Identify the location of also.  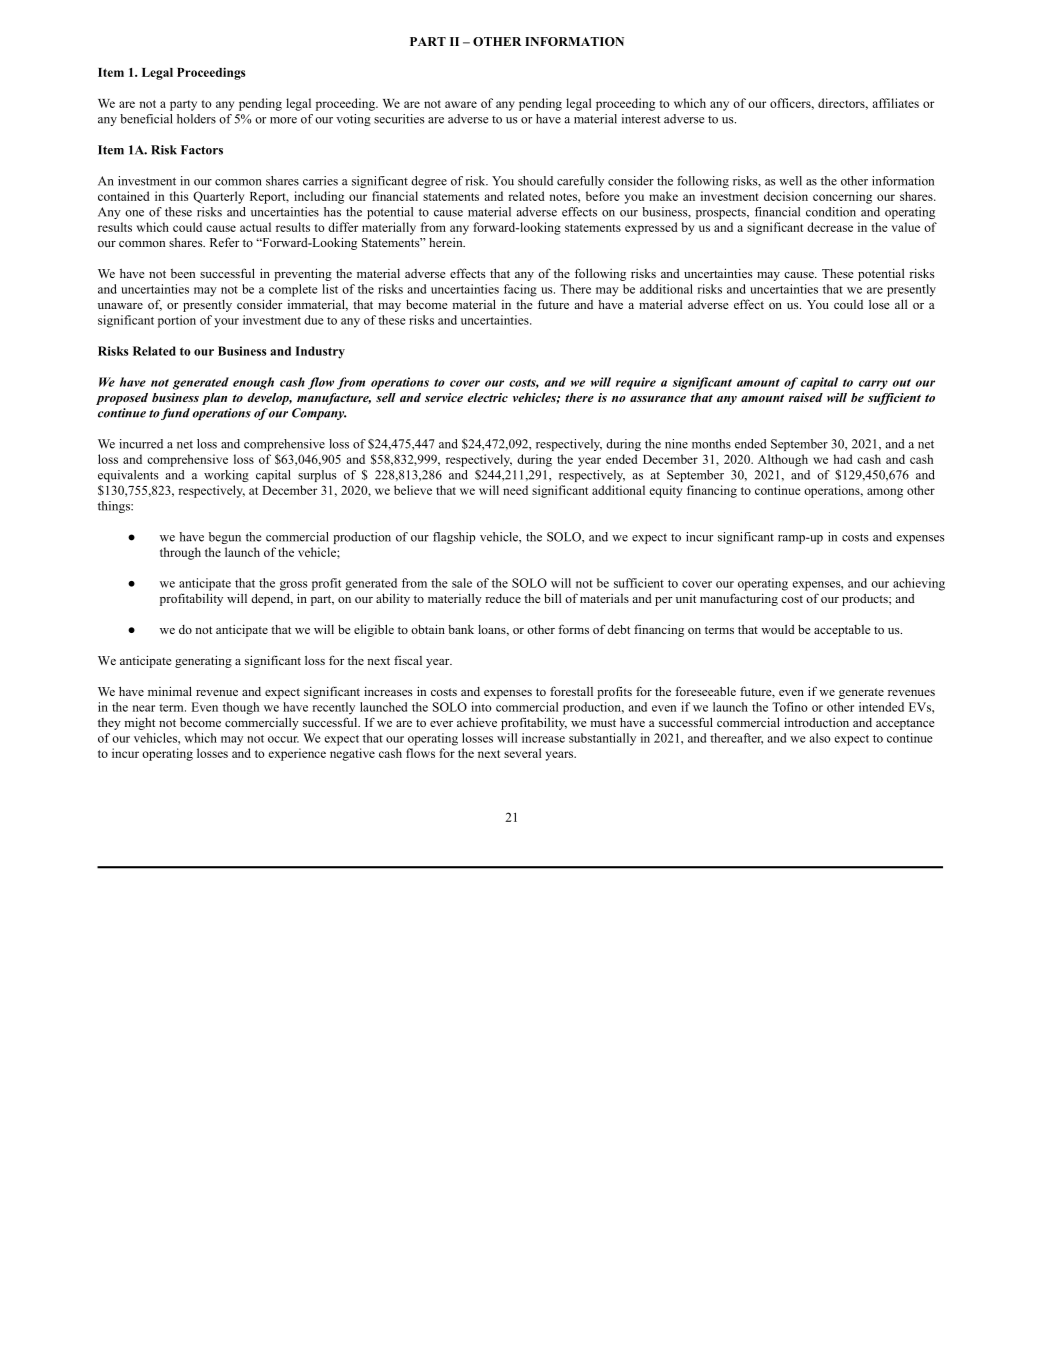
(820, 738).
